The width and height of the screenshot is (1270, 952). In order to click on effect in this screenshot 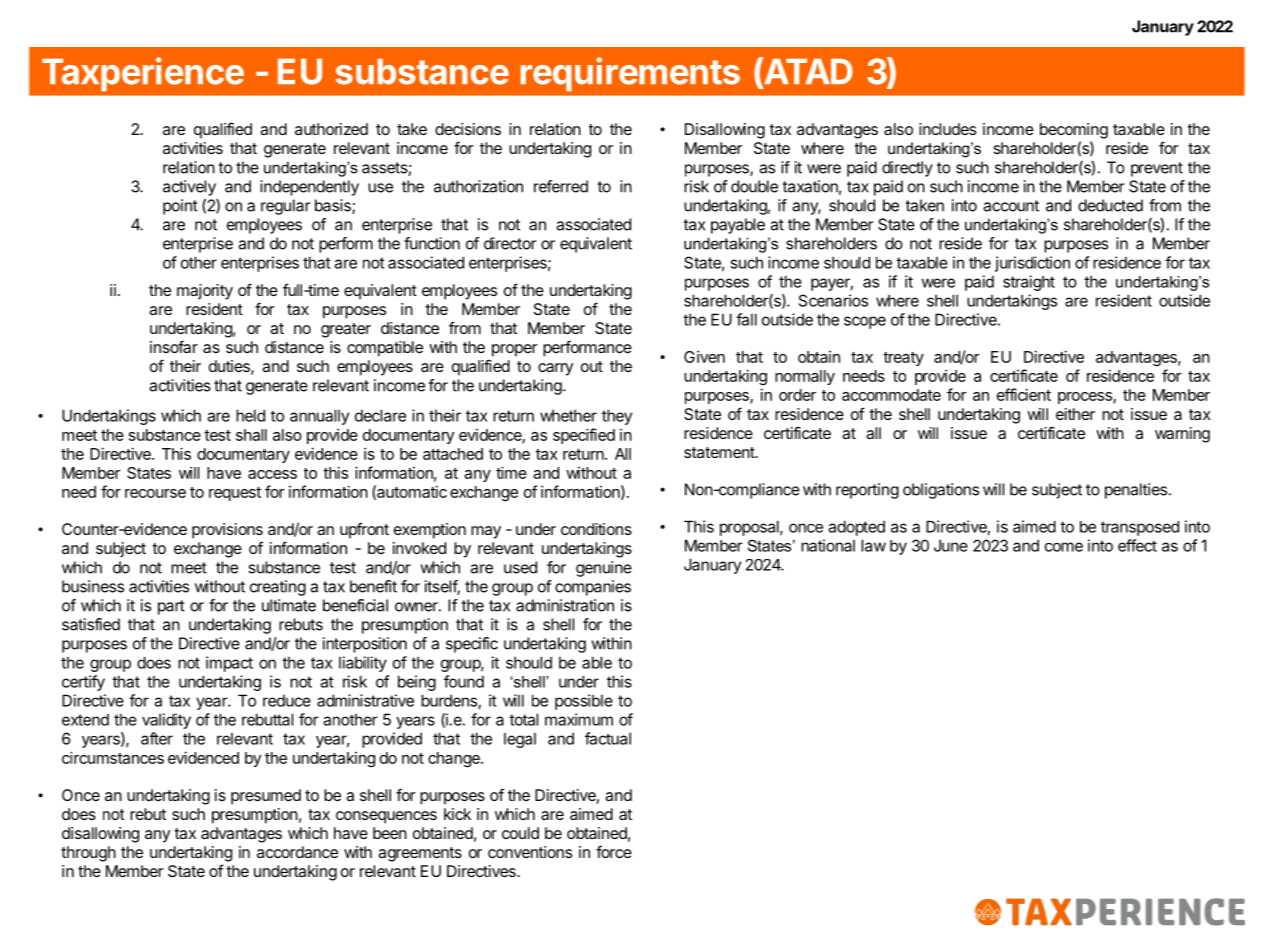, I will do `click(1137, 545)`.
